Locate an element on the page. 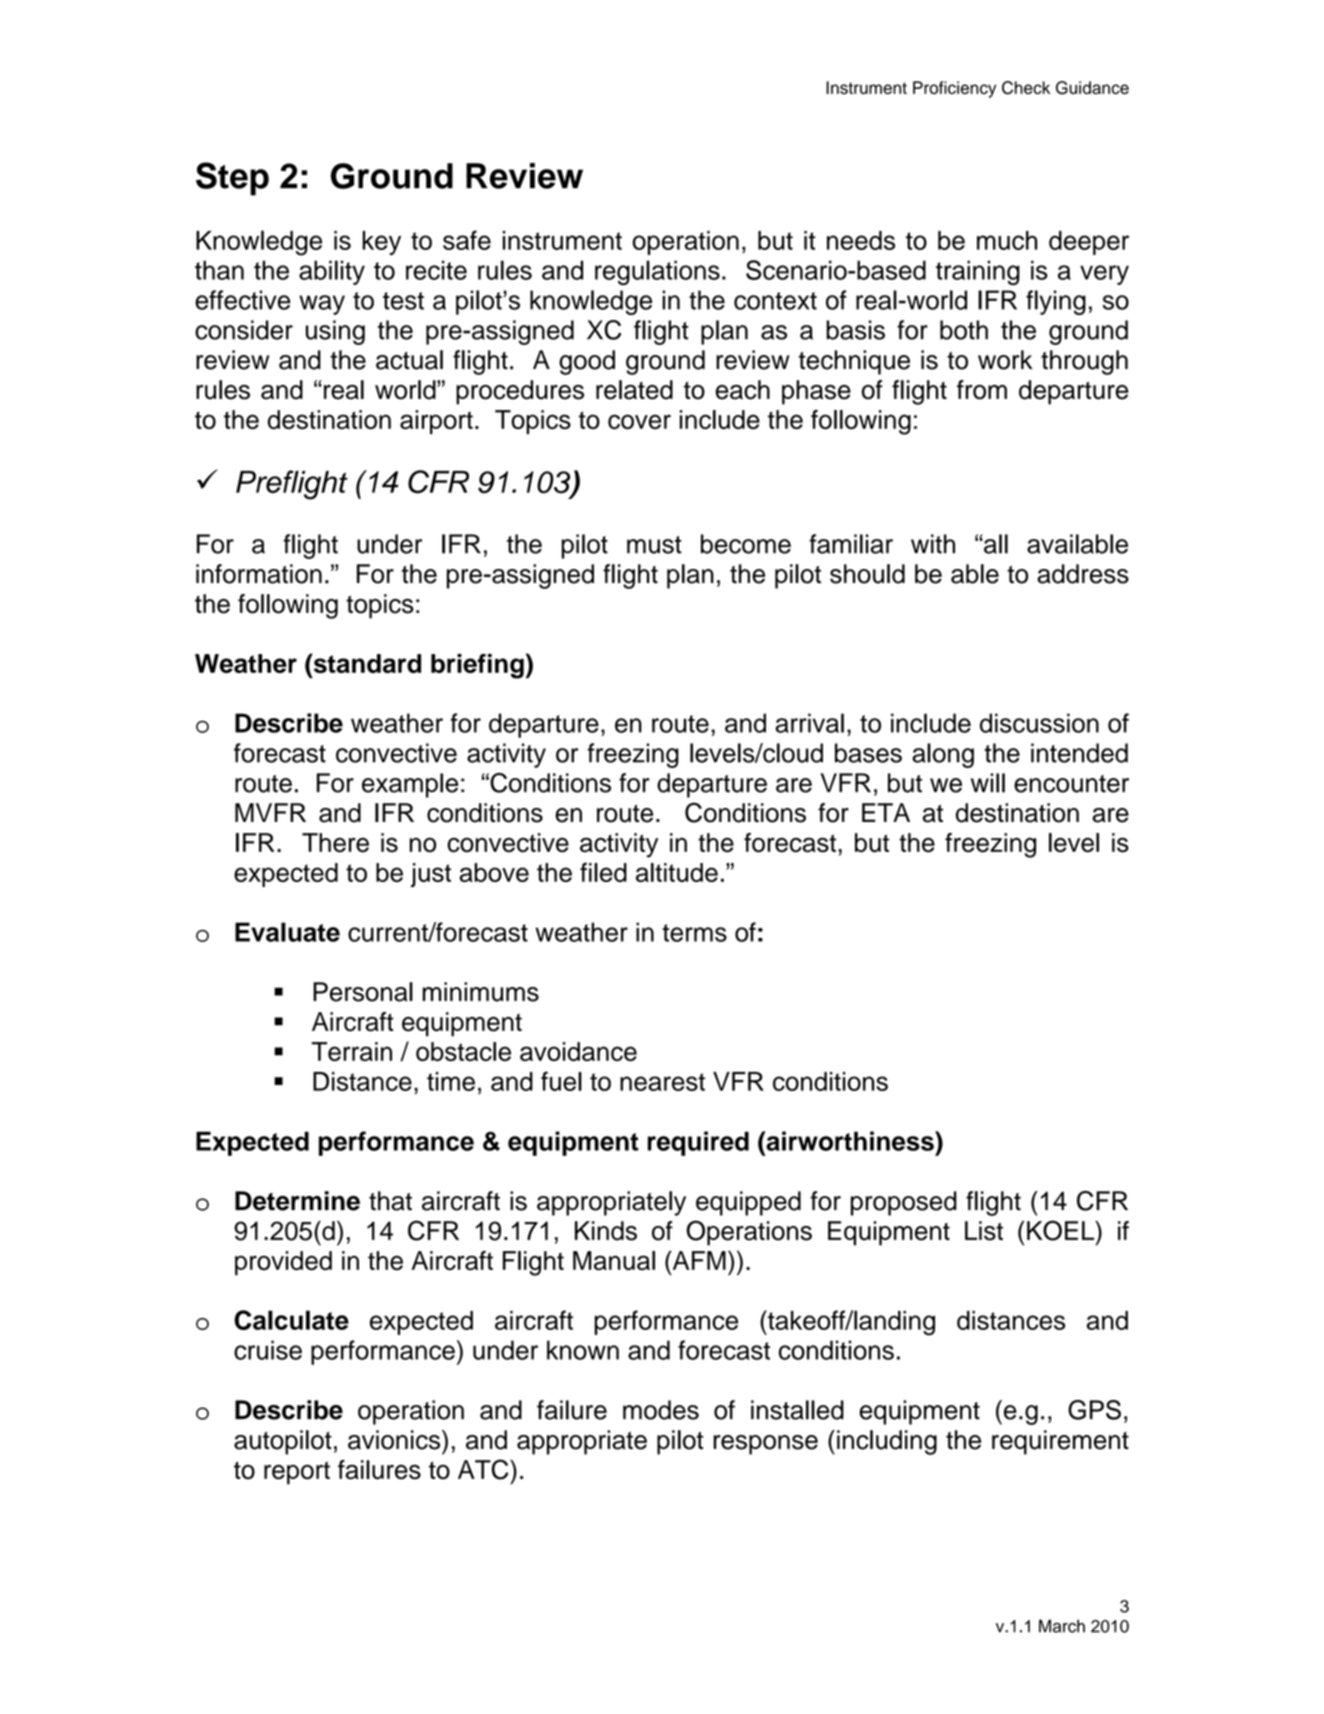 The image size is (1324, 1714). Step is located at coordinates (232, 179).
